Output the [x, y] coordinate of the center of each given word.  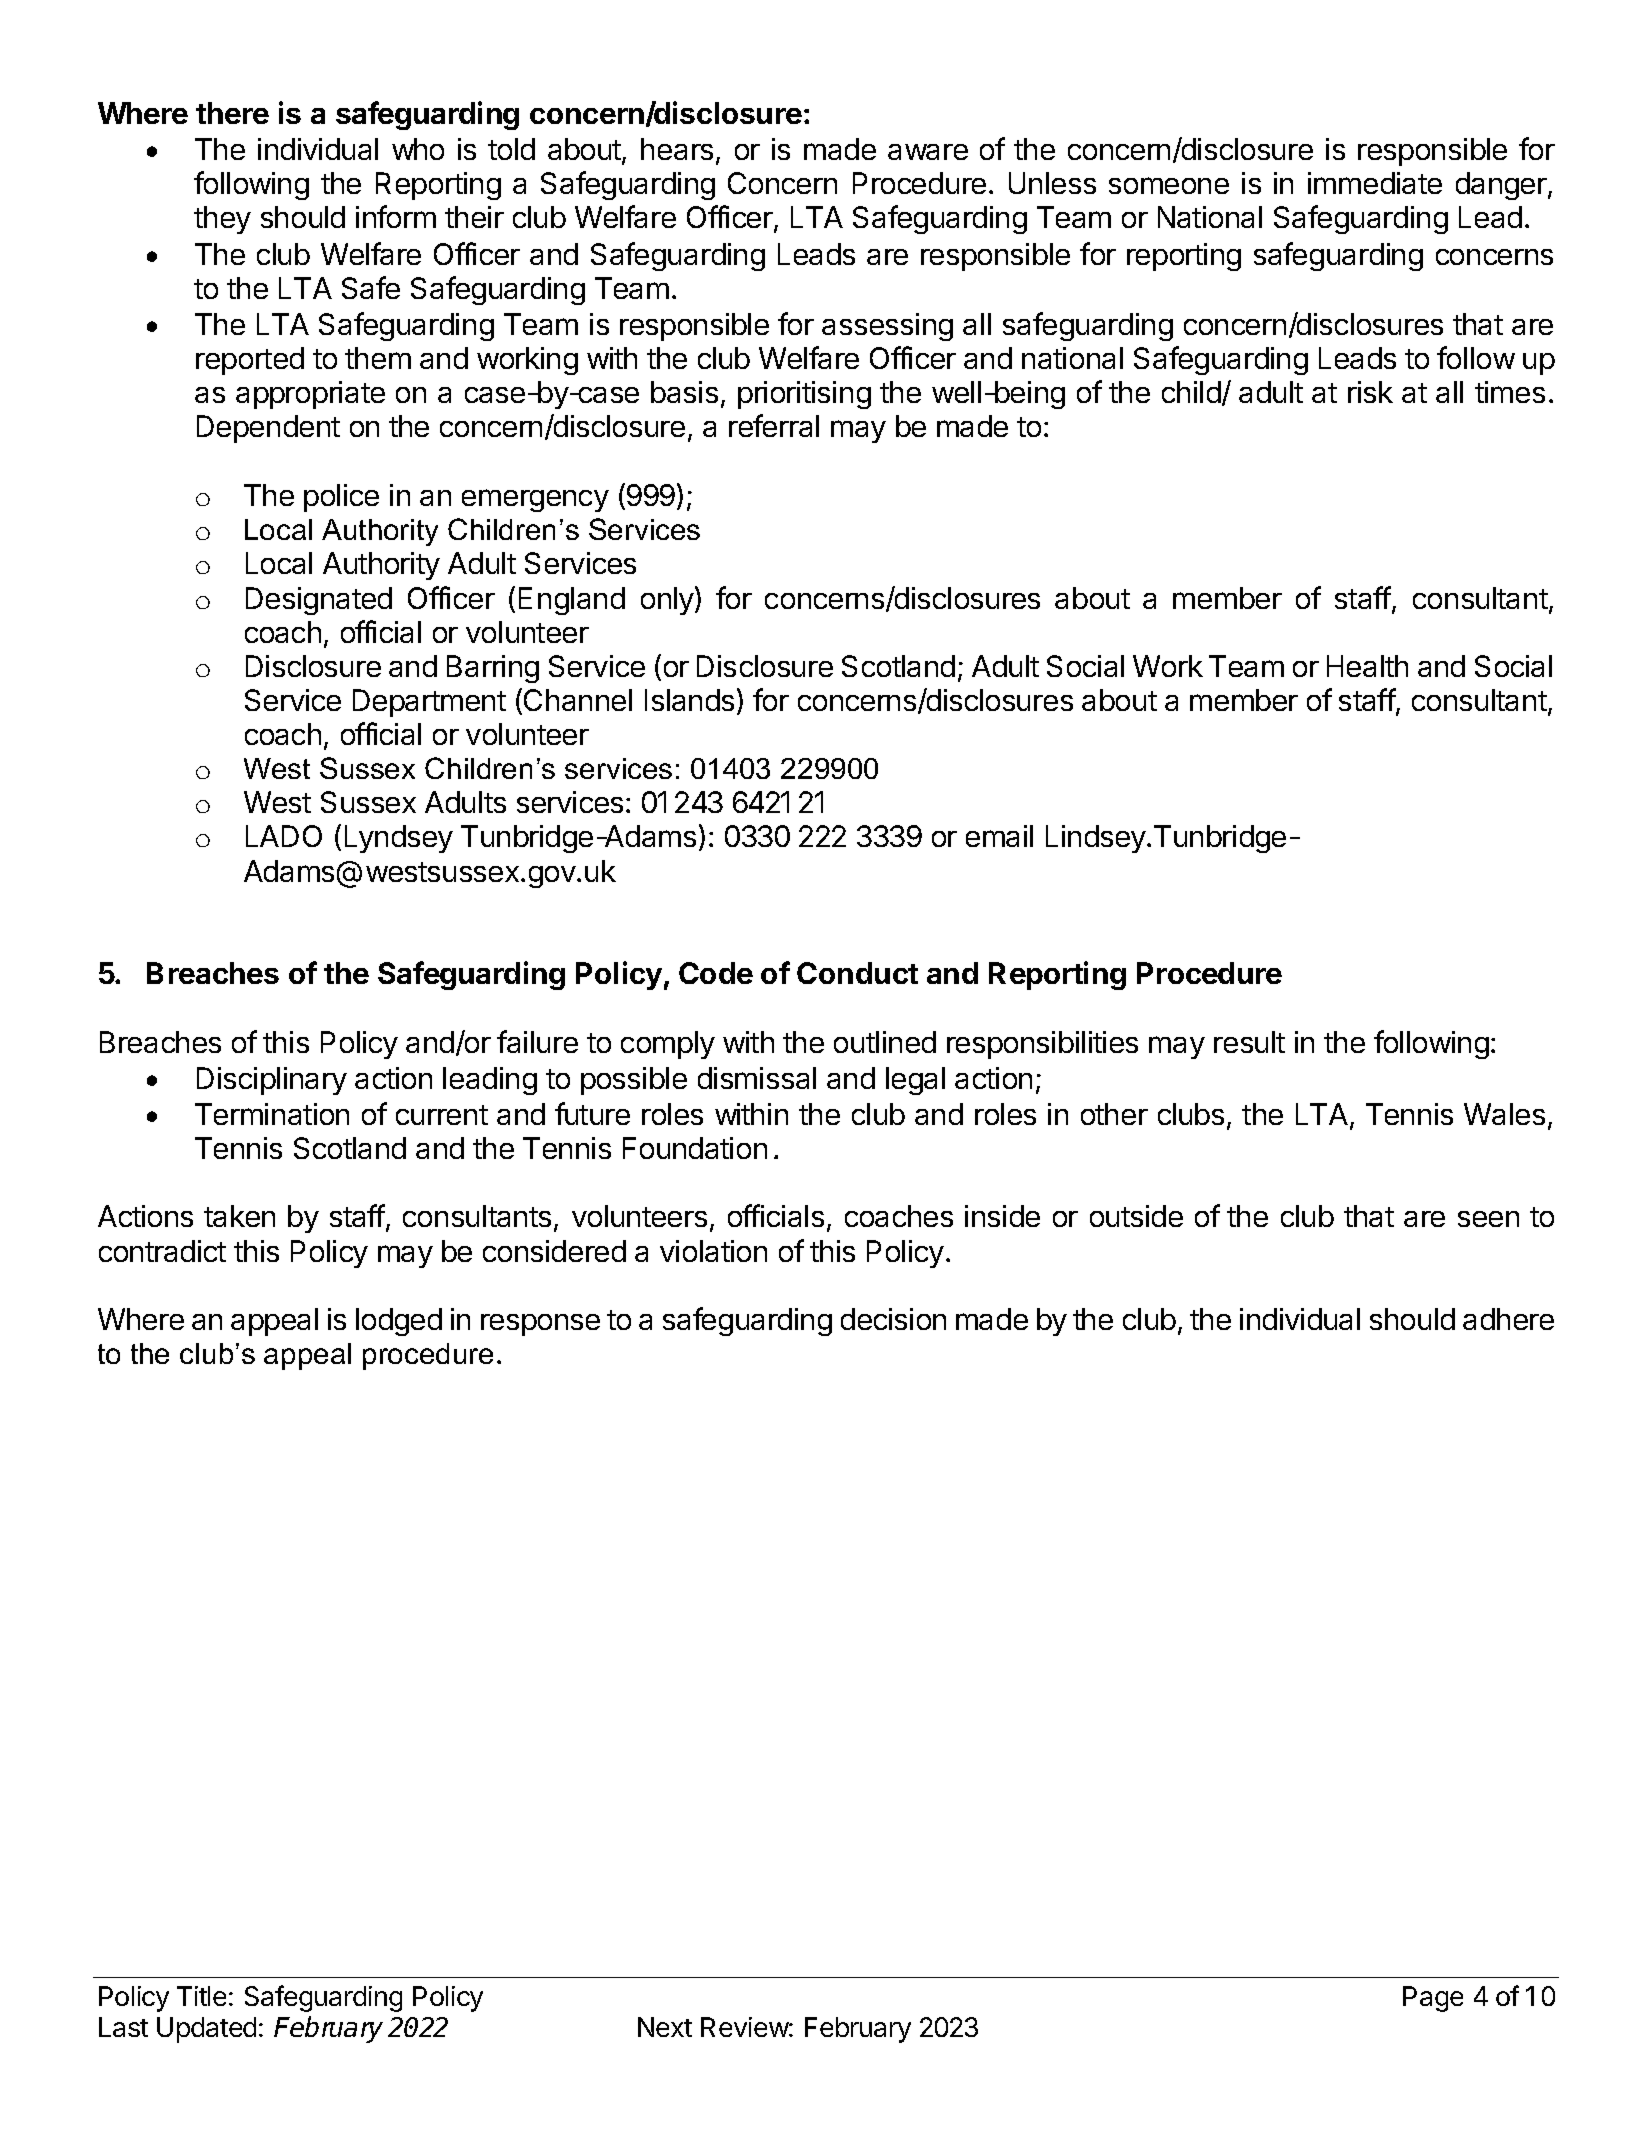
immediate [1375, 183]
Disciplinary [272, 1081]
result [1249, 1042]
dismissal [757, 1078]
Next [665, 2027]
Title [201, 1996]
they [222, 220]
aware [928, 152]
